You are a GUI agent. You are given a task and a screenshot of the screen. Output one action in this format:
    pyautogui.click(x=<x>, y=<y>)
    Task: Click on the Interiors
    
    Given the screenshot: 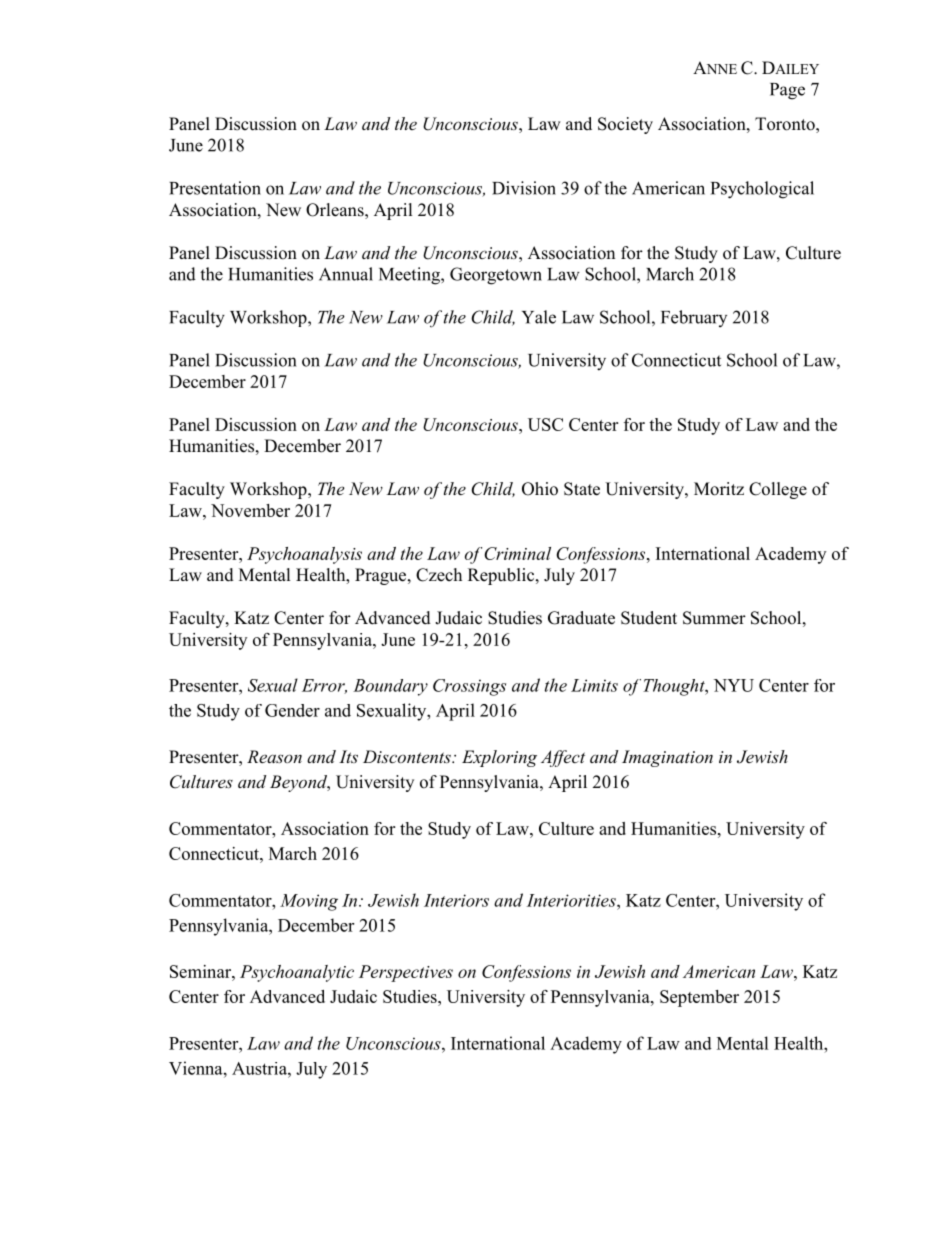 What is the action you would take?
    pyautogui.click(x=456, y=900)
